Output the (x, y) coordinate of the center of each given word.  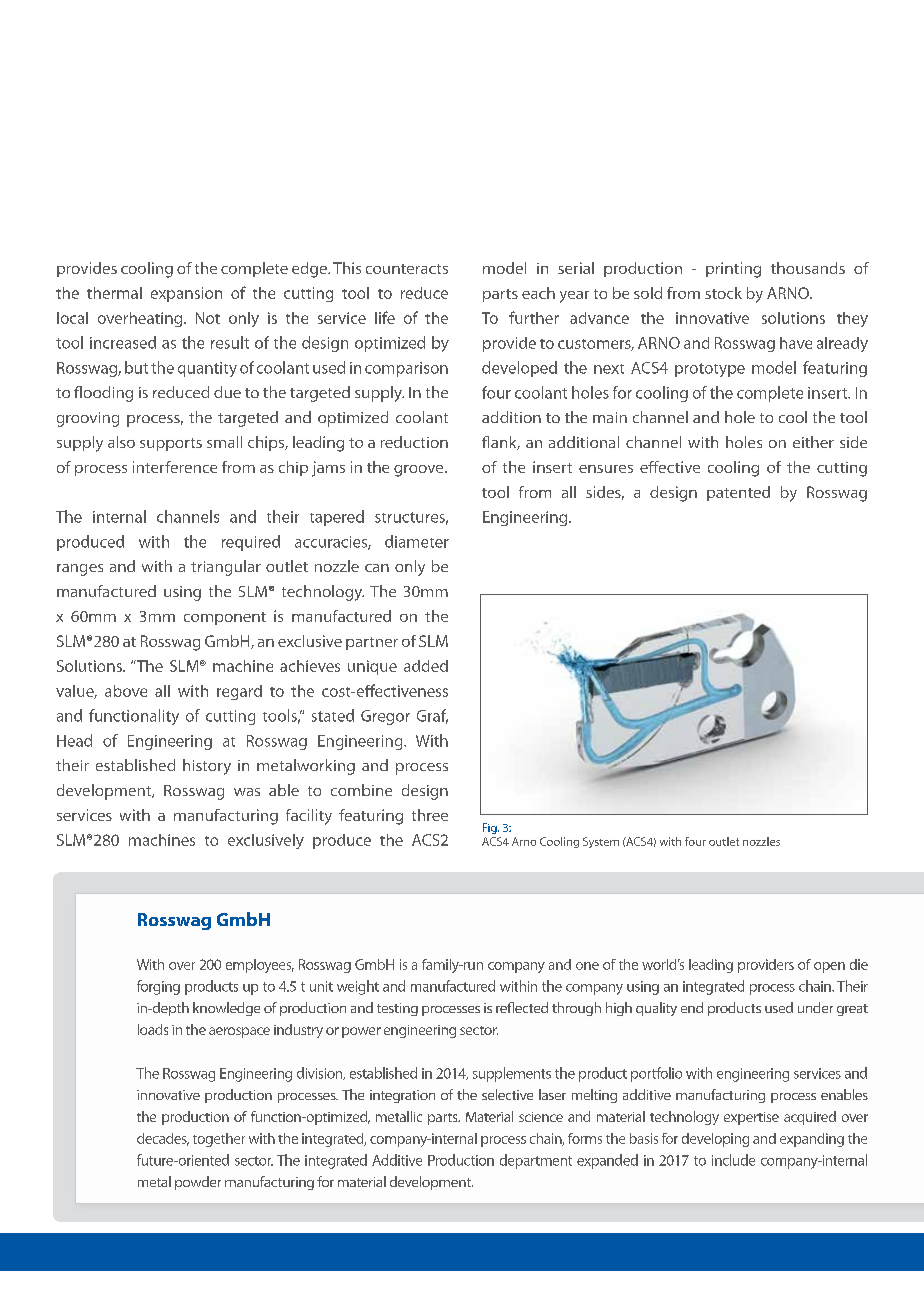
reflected (522, 1007)
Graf (432, 716)
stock (723, 293)
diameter (417, 541)
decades (163, 1139)
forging (158, 987)
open (829, 967)
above (126, 691)
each (538, 293)
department (536, 1161)
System (601, 842)
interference (175, 467)
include (733, 1160)
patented (738, 493)
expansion (186, 294)
